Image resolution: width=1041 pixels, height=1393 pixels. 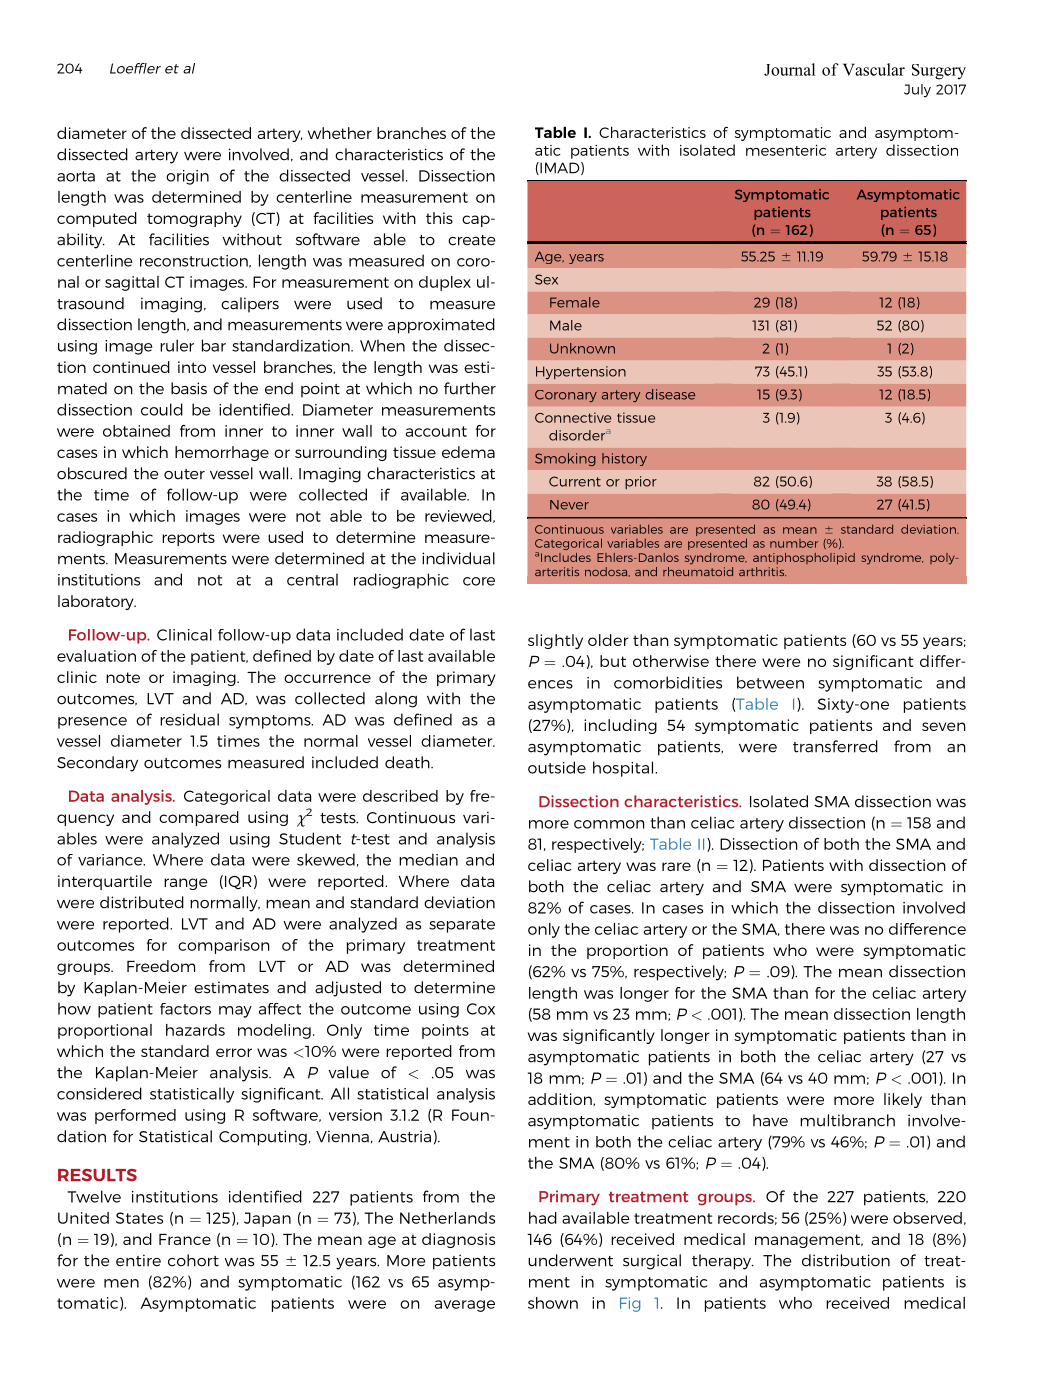 I want to click on outer, so click(x=184, y=474).
